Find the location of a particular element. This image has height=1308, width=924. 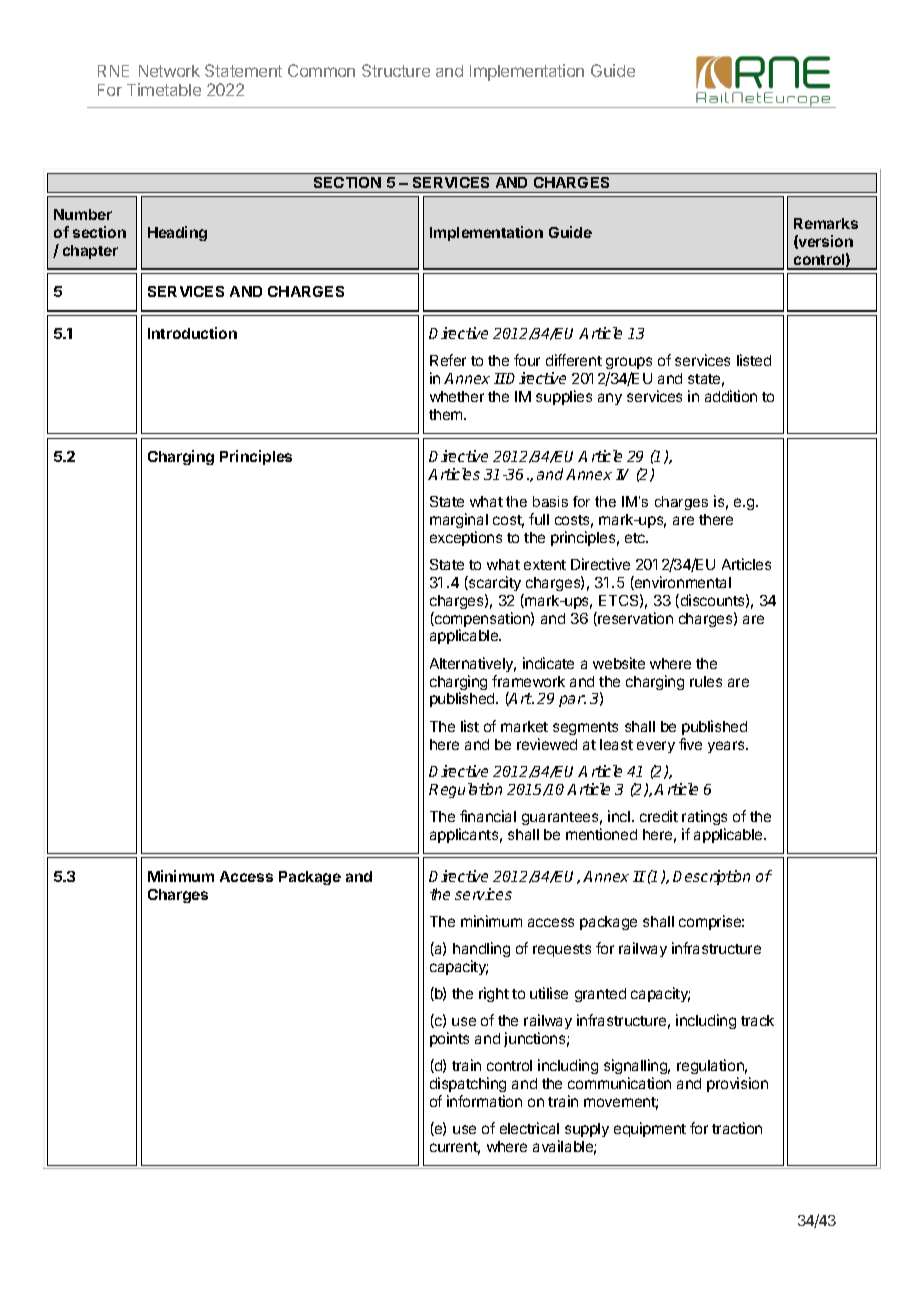

Common is located at coordinates (321, 70).
